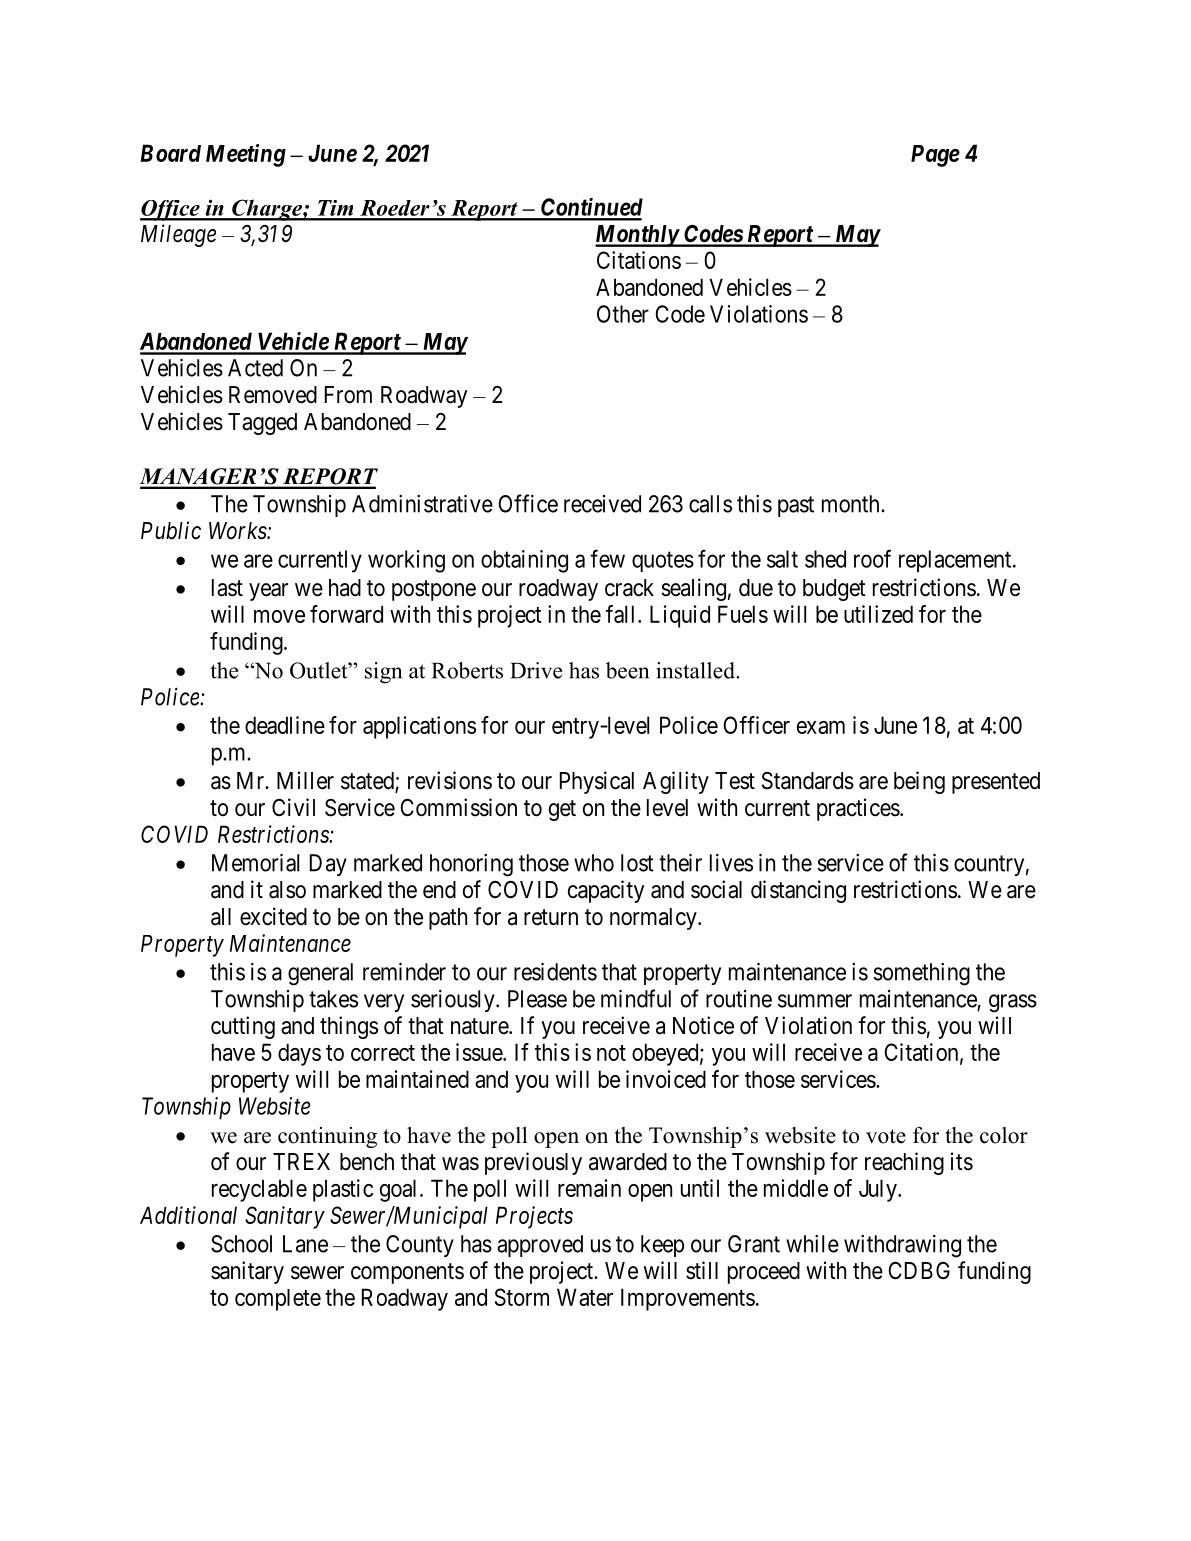 The image size is (1191, 1541). I want to click on School, so click(241, 1244).
